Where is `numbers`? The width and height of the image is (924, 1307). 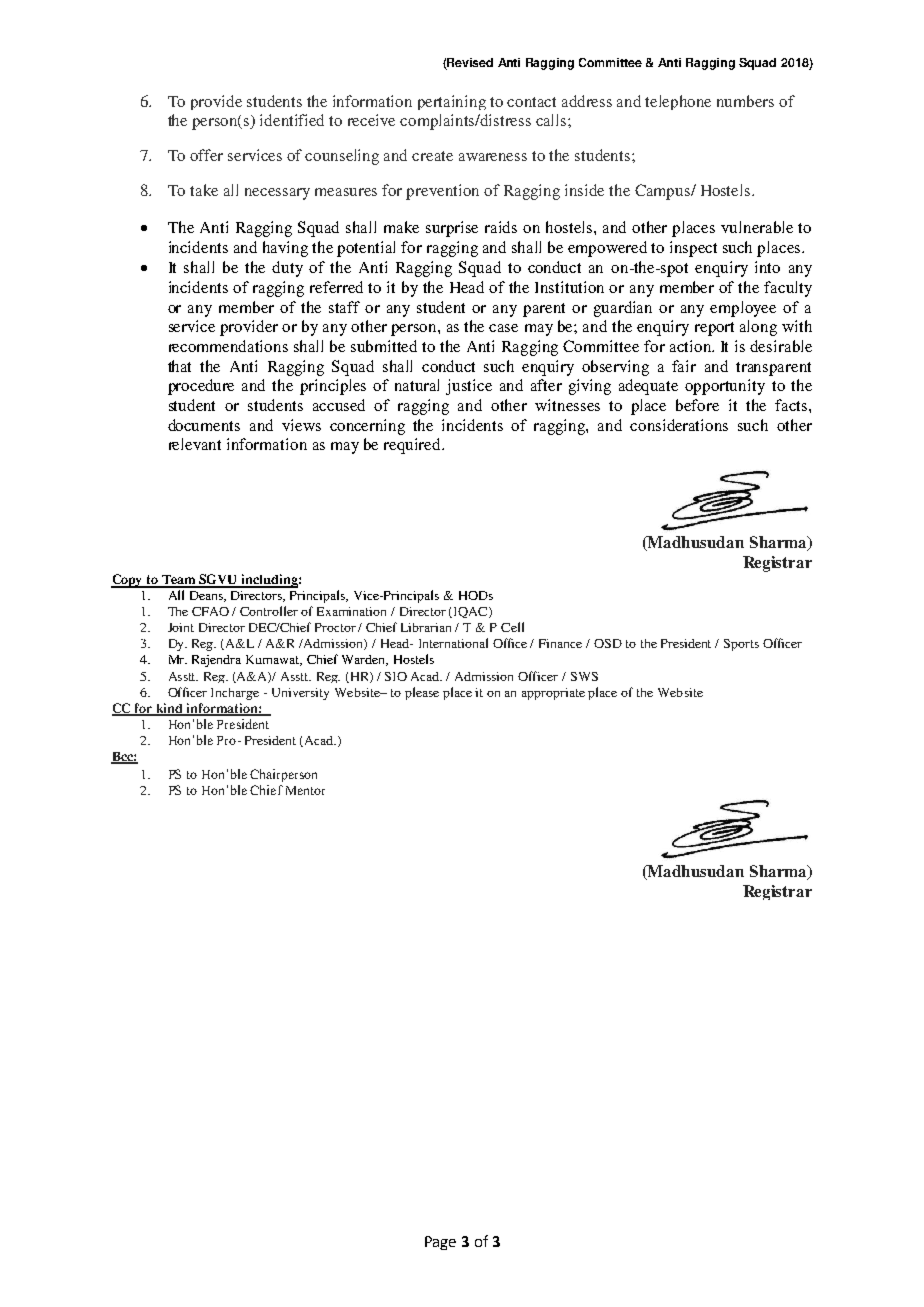
numbers is located at coordinates (745, 101).
